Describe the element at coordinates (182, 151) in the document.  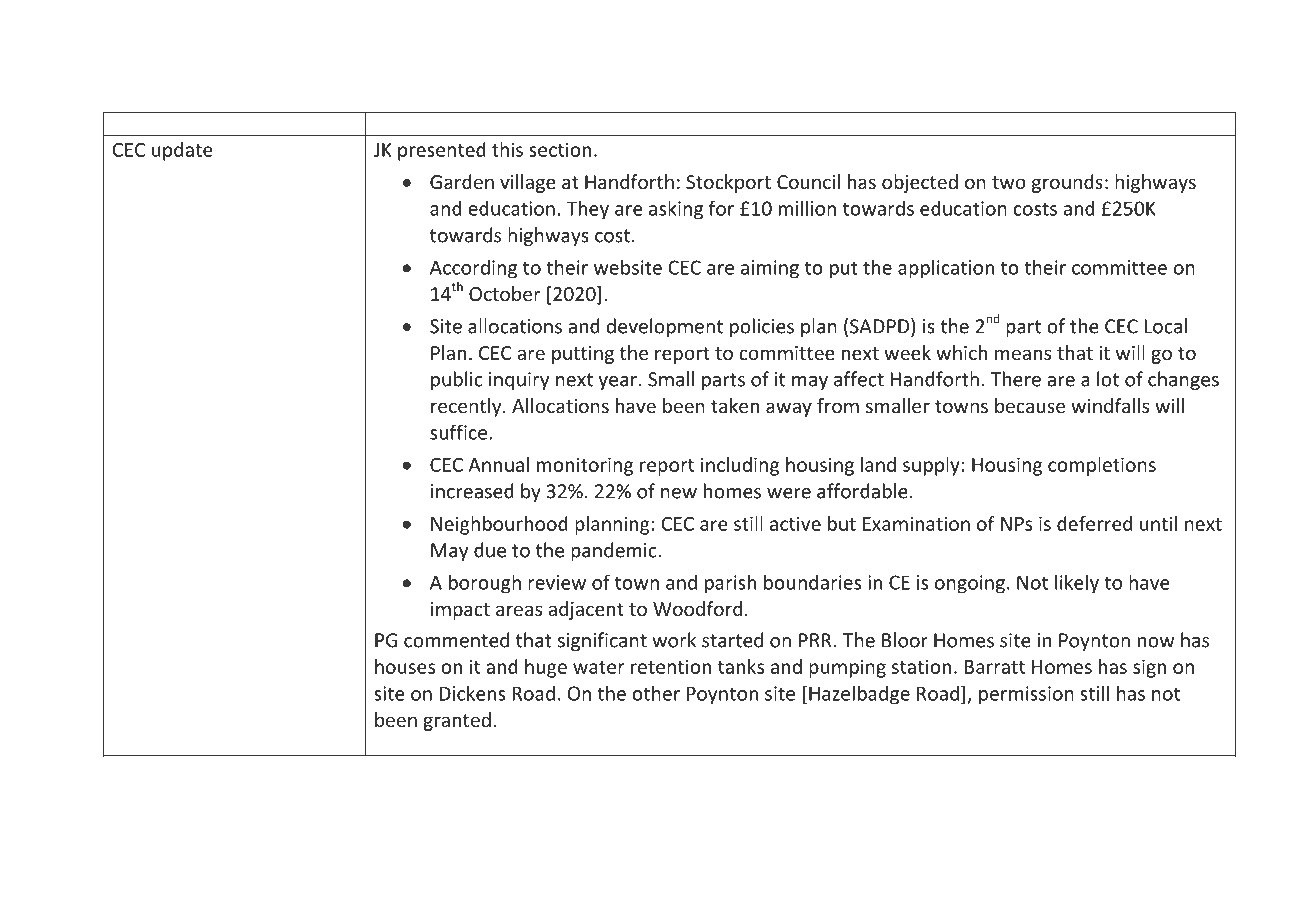
I see `update` at that location.
